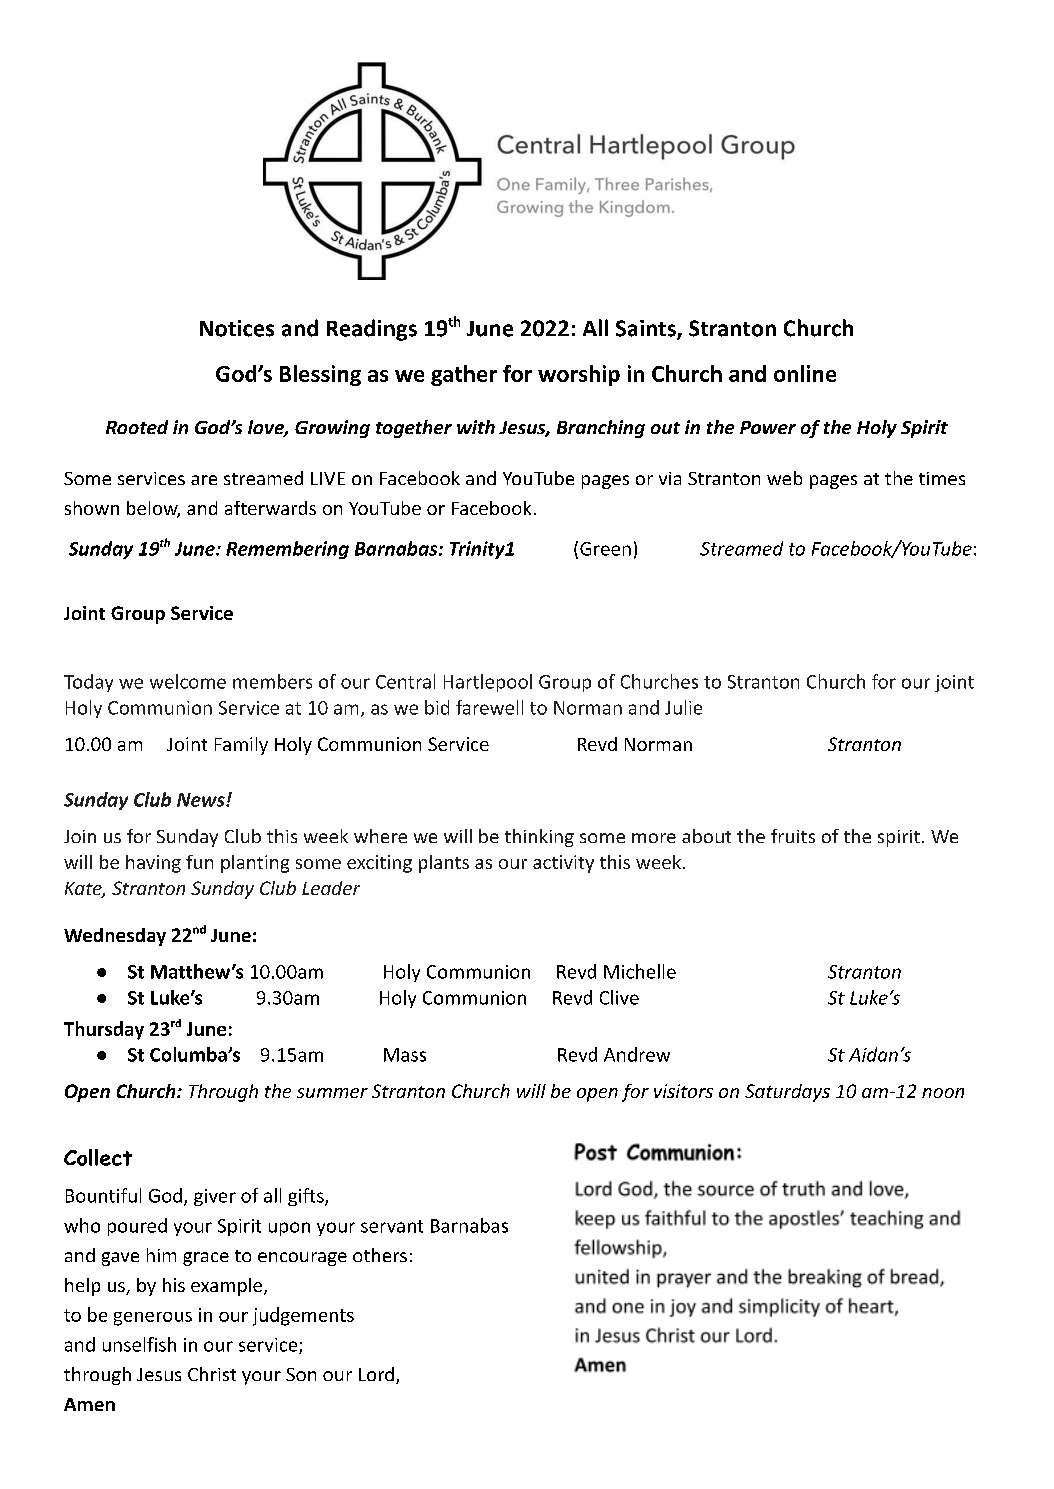  I want to click on gather, so click(464, 375).
